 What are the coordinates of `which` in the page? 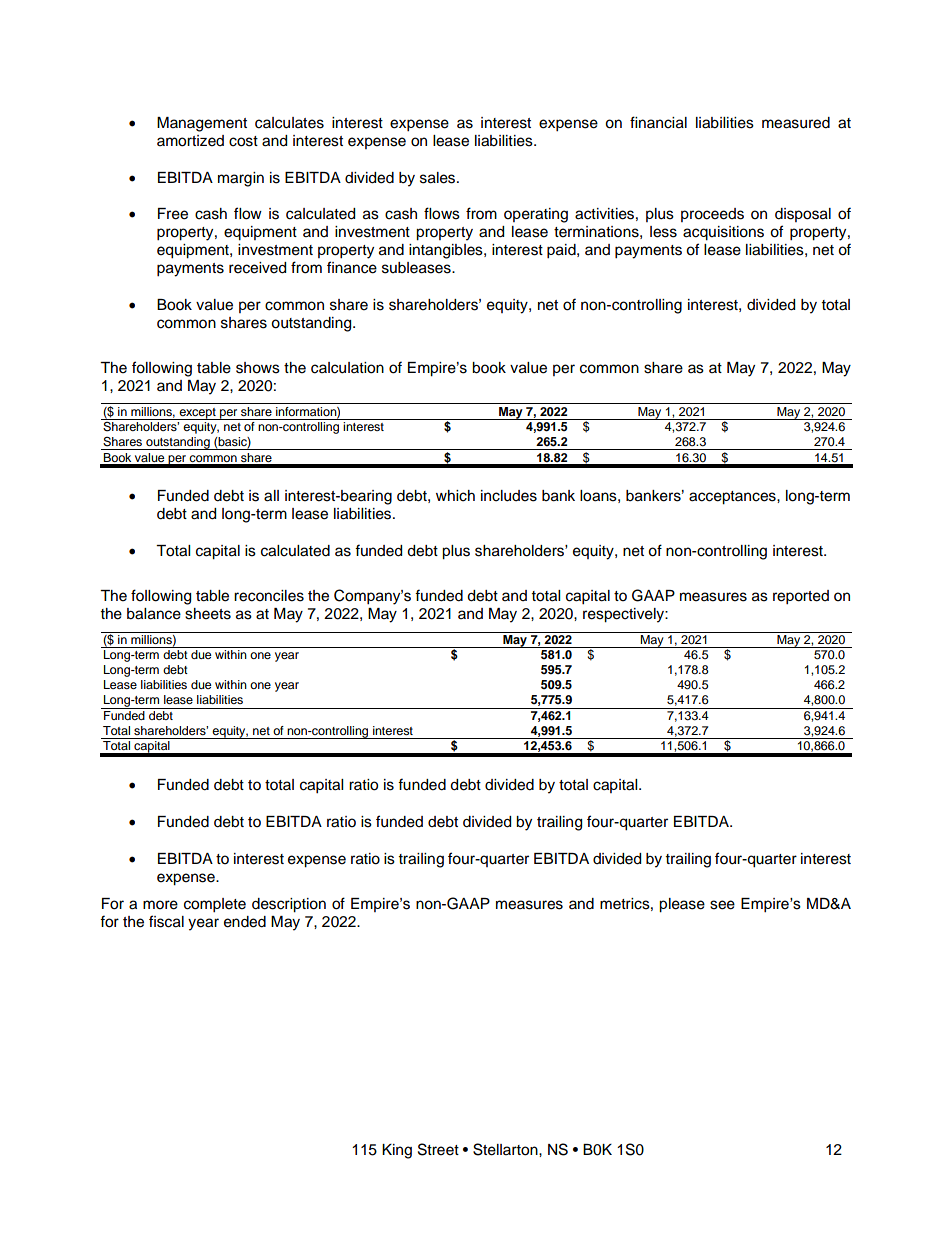 It's located at (455, 496).
